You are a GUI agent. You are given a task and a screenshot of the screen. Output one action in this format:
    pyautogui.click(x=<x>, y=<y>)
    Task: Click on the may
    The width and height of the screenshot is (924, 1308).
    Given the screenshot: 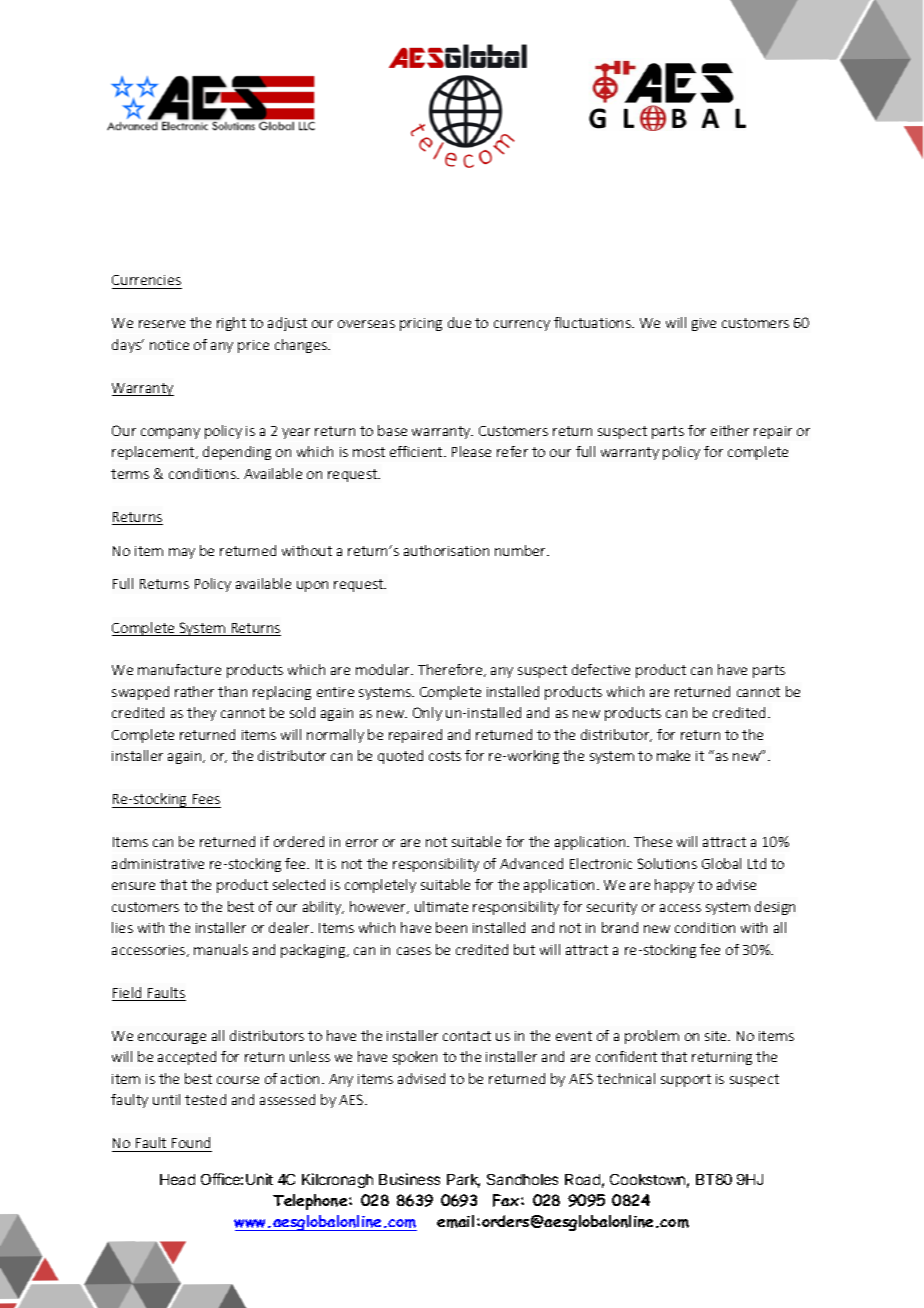 What is the action you would take?
    pyautogui.click(x=182, y=553)
